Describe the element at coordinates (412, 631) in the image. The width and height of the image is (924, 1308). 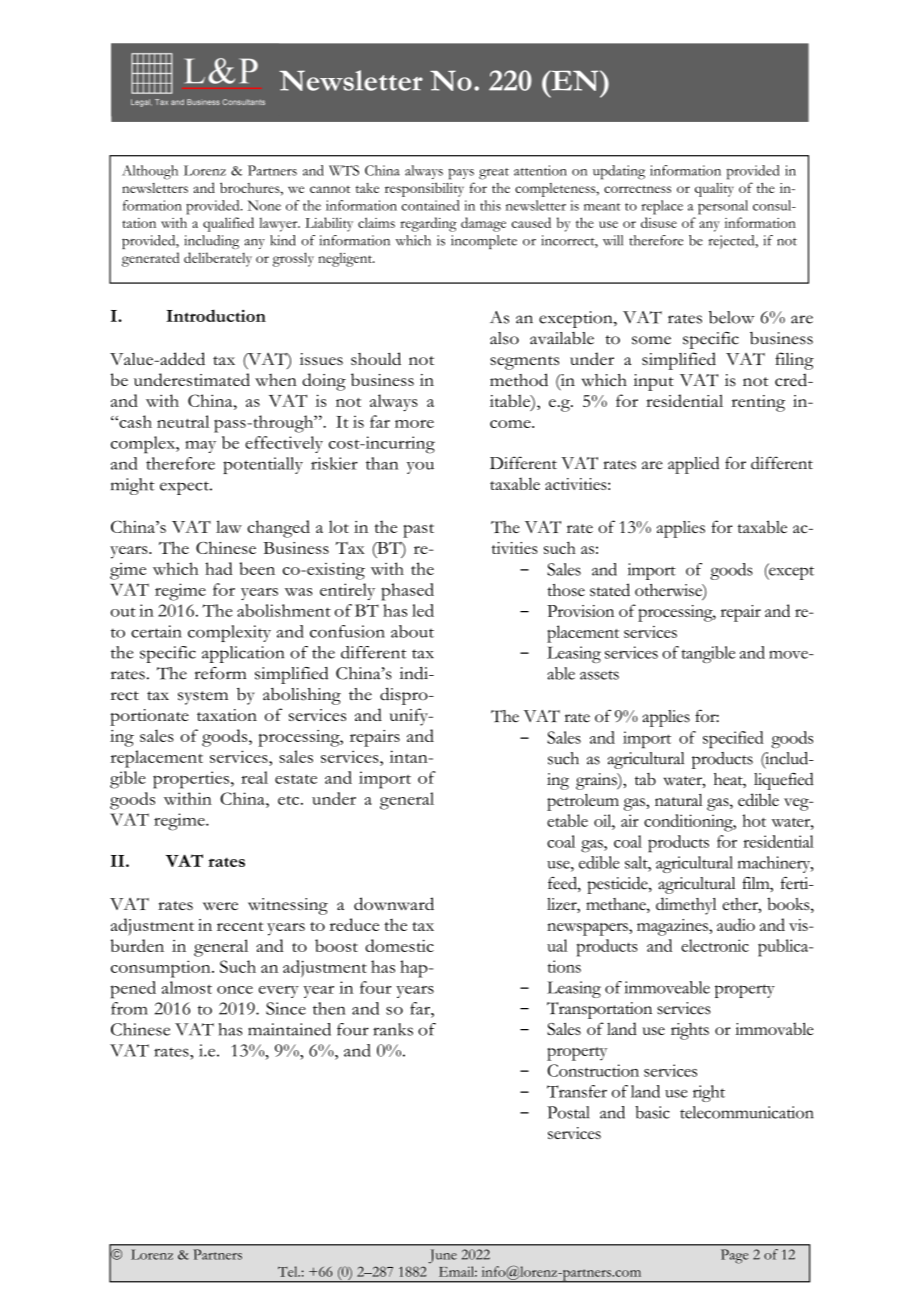
I see `about` at that location.
